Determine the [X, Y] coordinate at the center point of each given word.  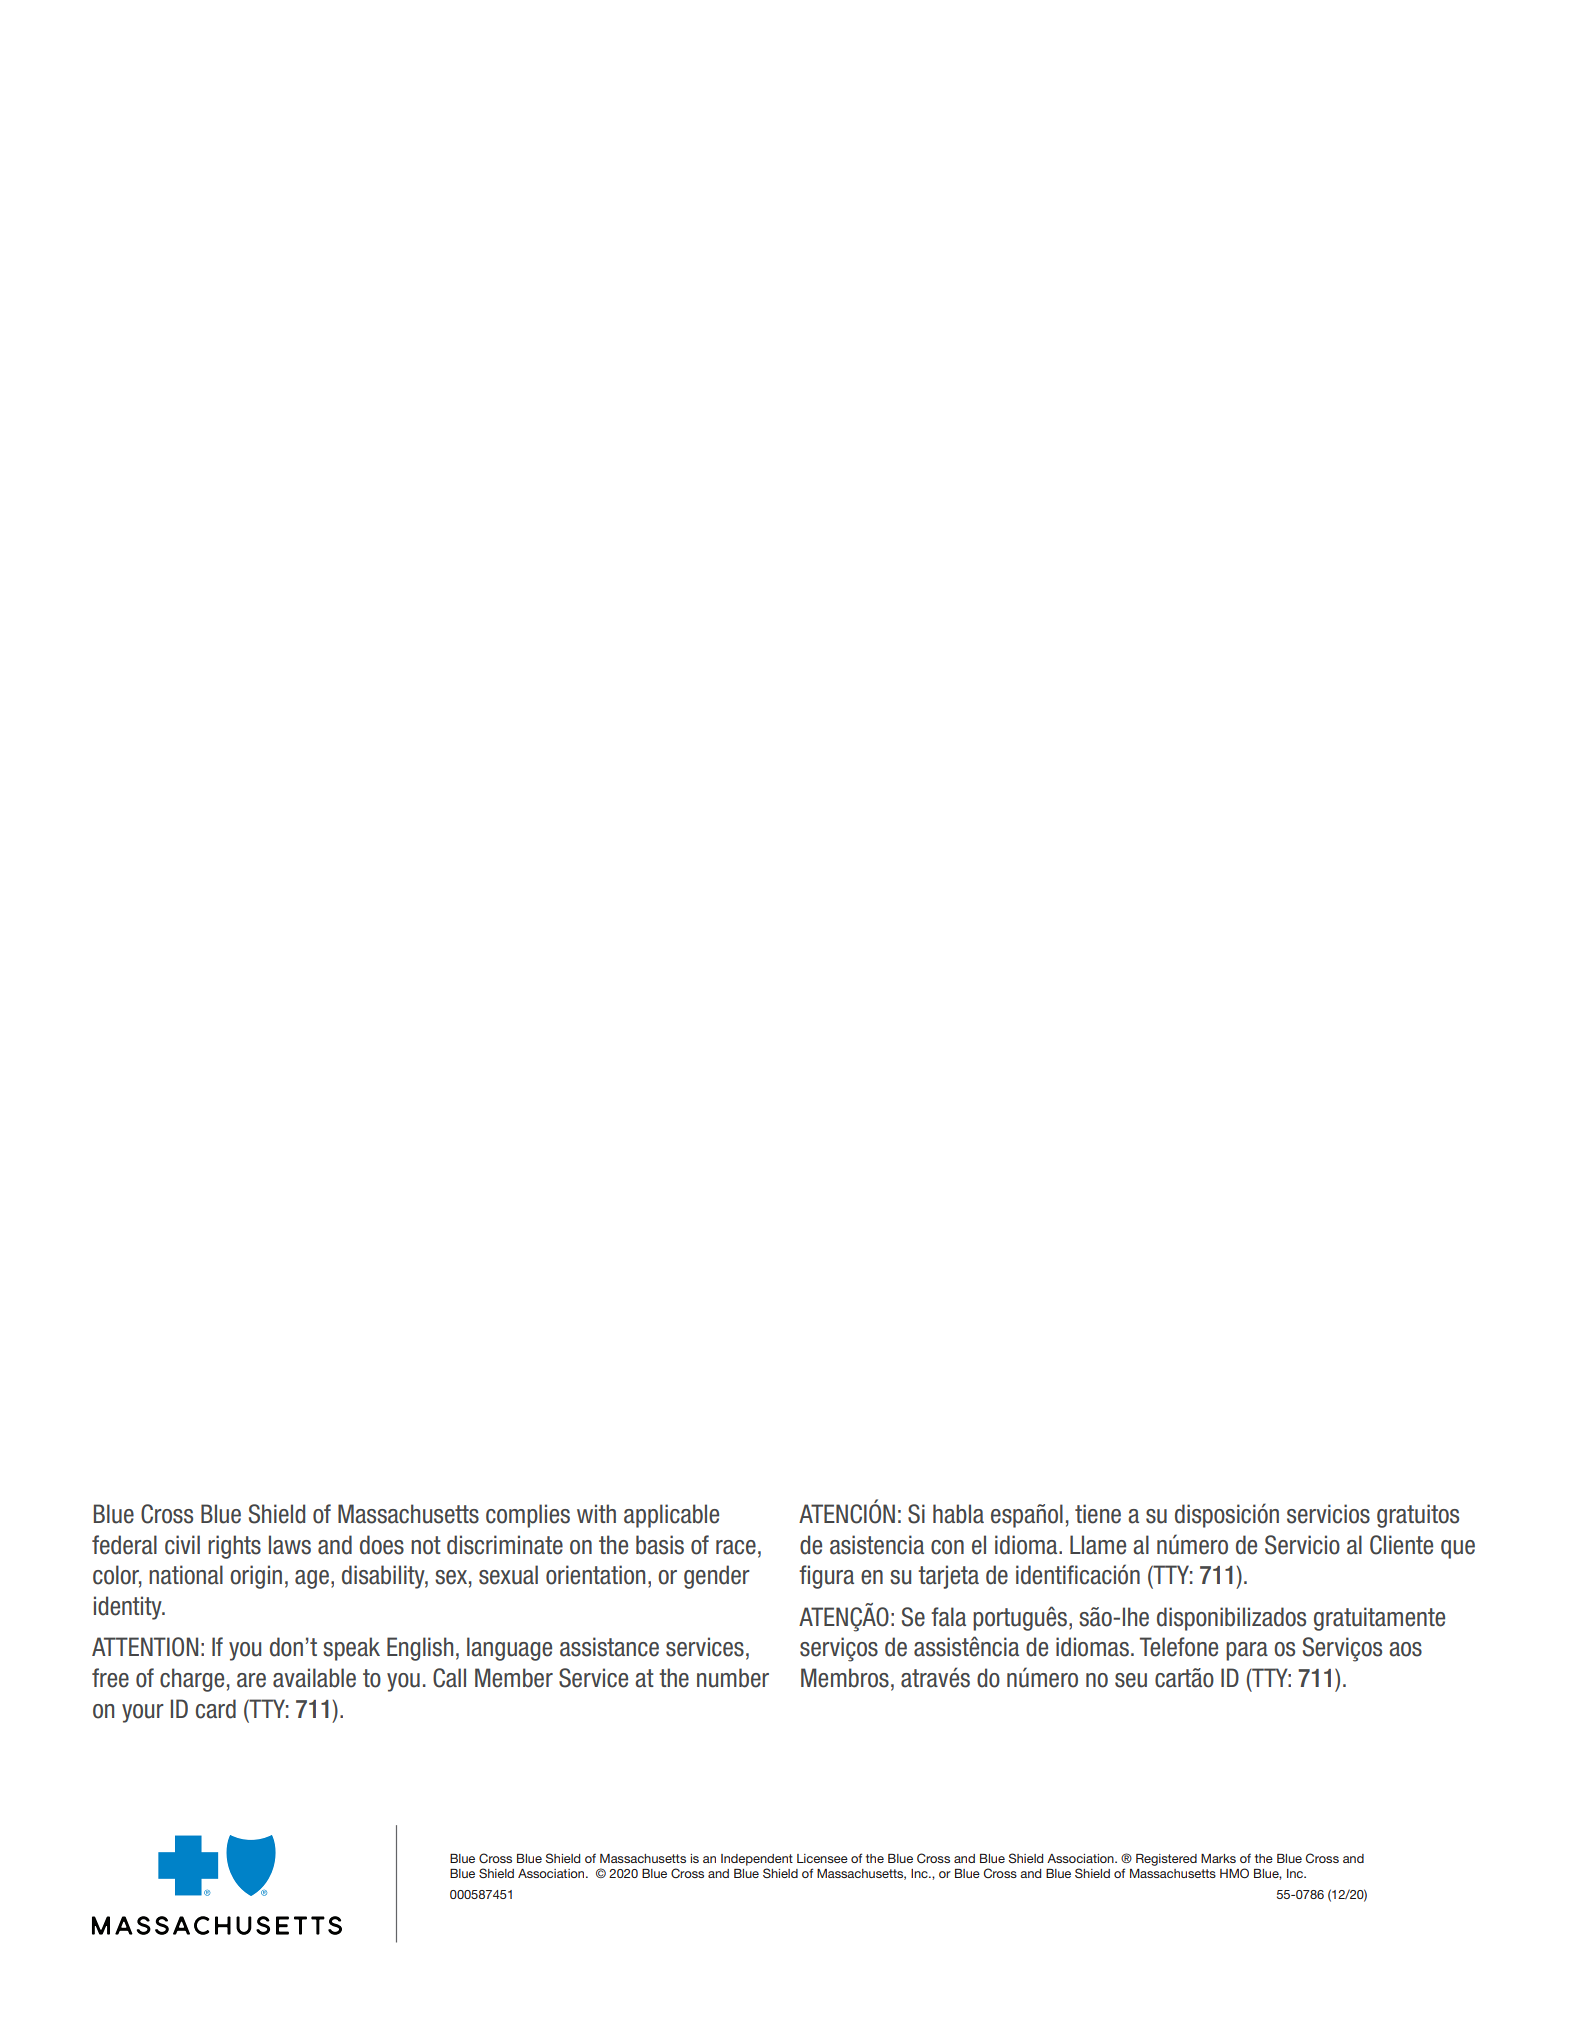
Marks [1218, 1858]
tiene [1098, 1514]
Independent [757, 1860]
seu [1131, 1680]
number [733, 1678]
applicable [671, 1516]
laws [290, 1545]
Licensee [822, 1858]
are [251, 1680]
